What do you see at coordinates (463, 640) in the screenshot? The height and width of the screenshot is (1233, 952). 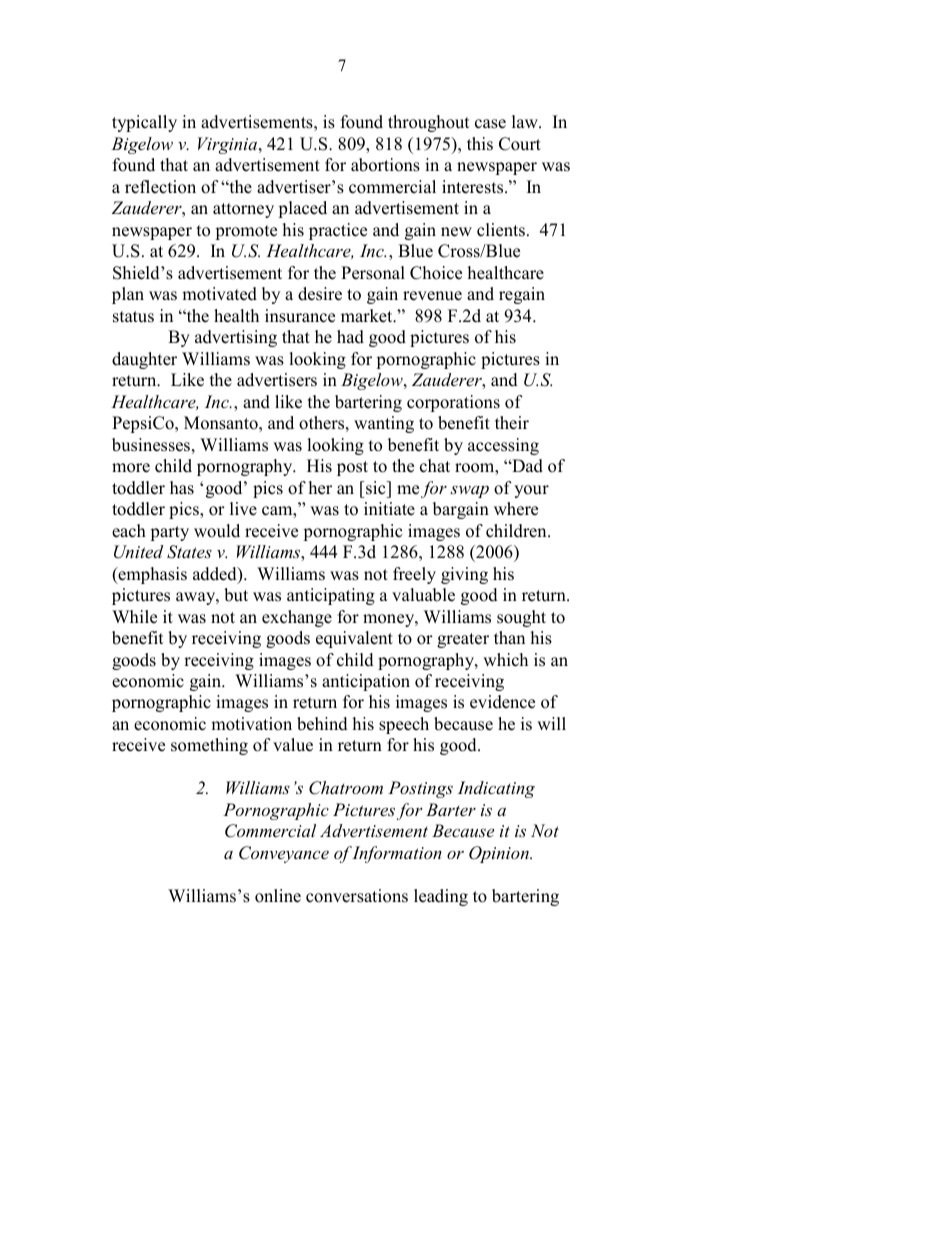 I see `greater` at bounding box center [463, 640].
